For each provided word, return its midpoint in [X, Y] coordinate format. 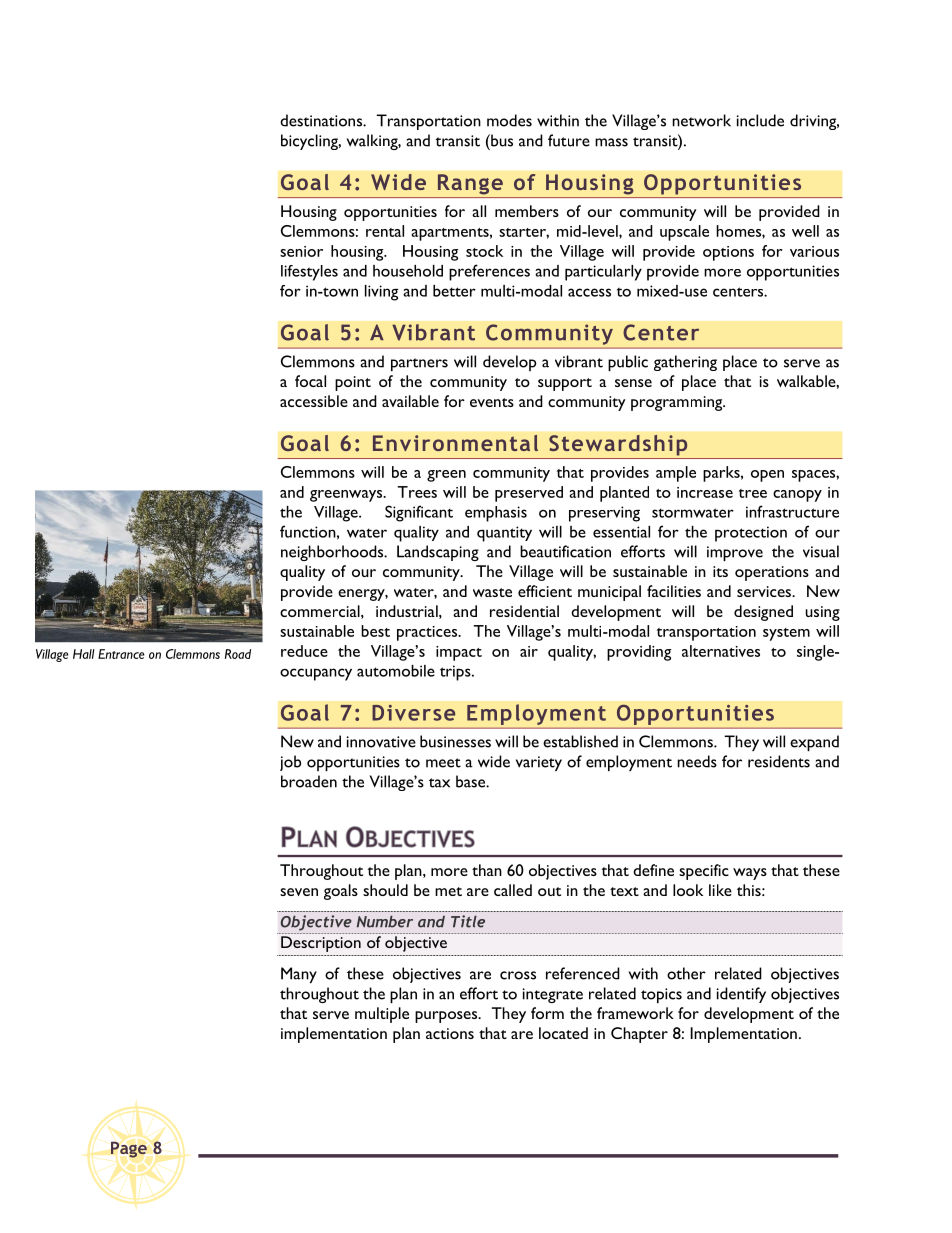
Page [129, 1150]
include [760, 120]
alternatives [721, 651]
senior [301, 251]
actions [450, 1033]
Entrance [121, 654]
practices [428, 633]
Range [470, 184]
